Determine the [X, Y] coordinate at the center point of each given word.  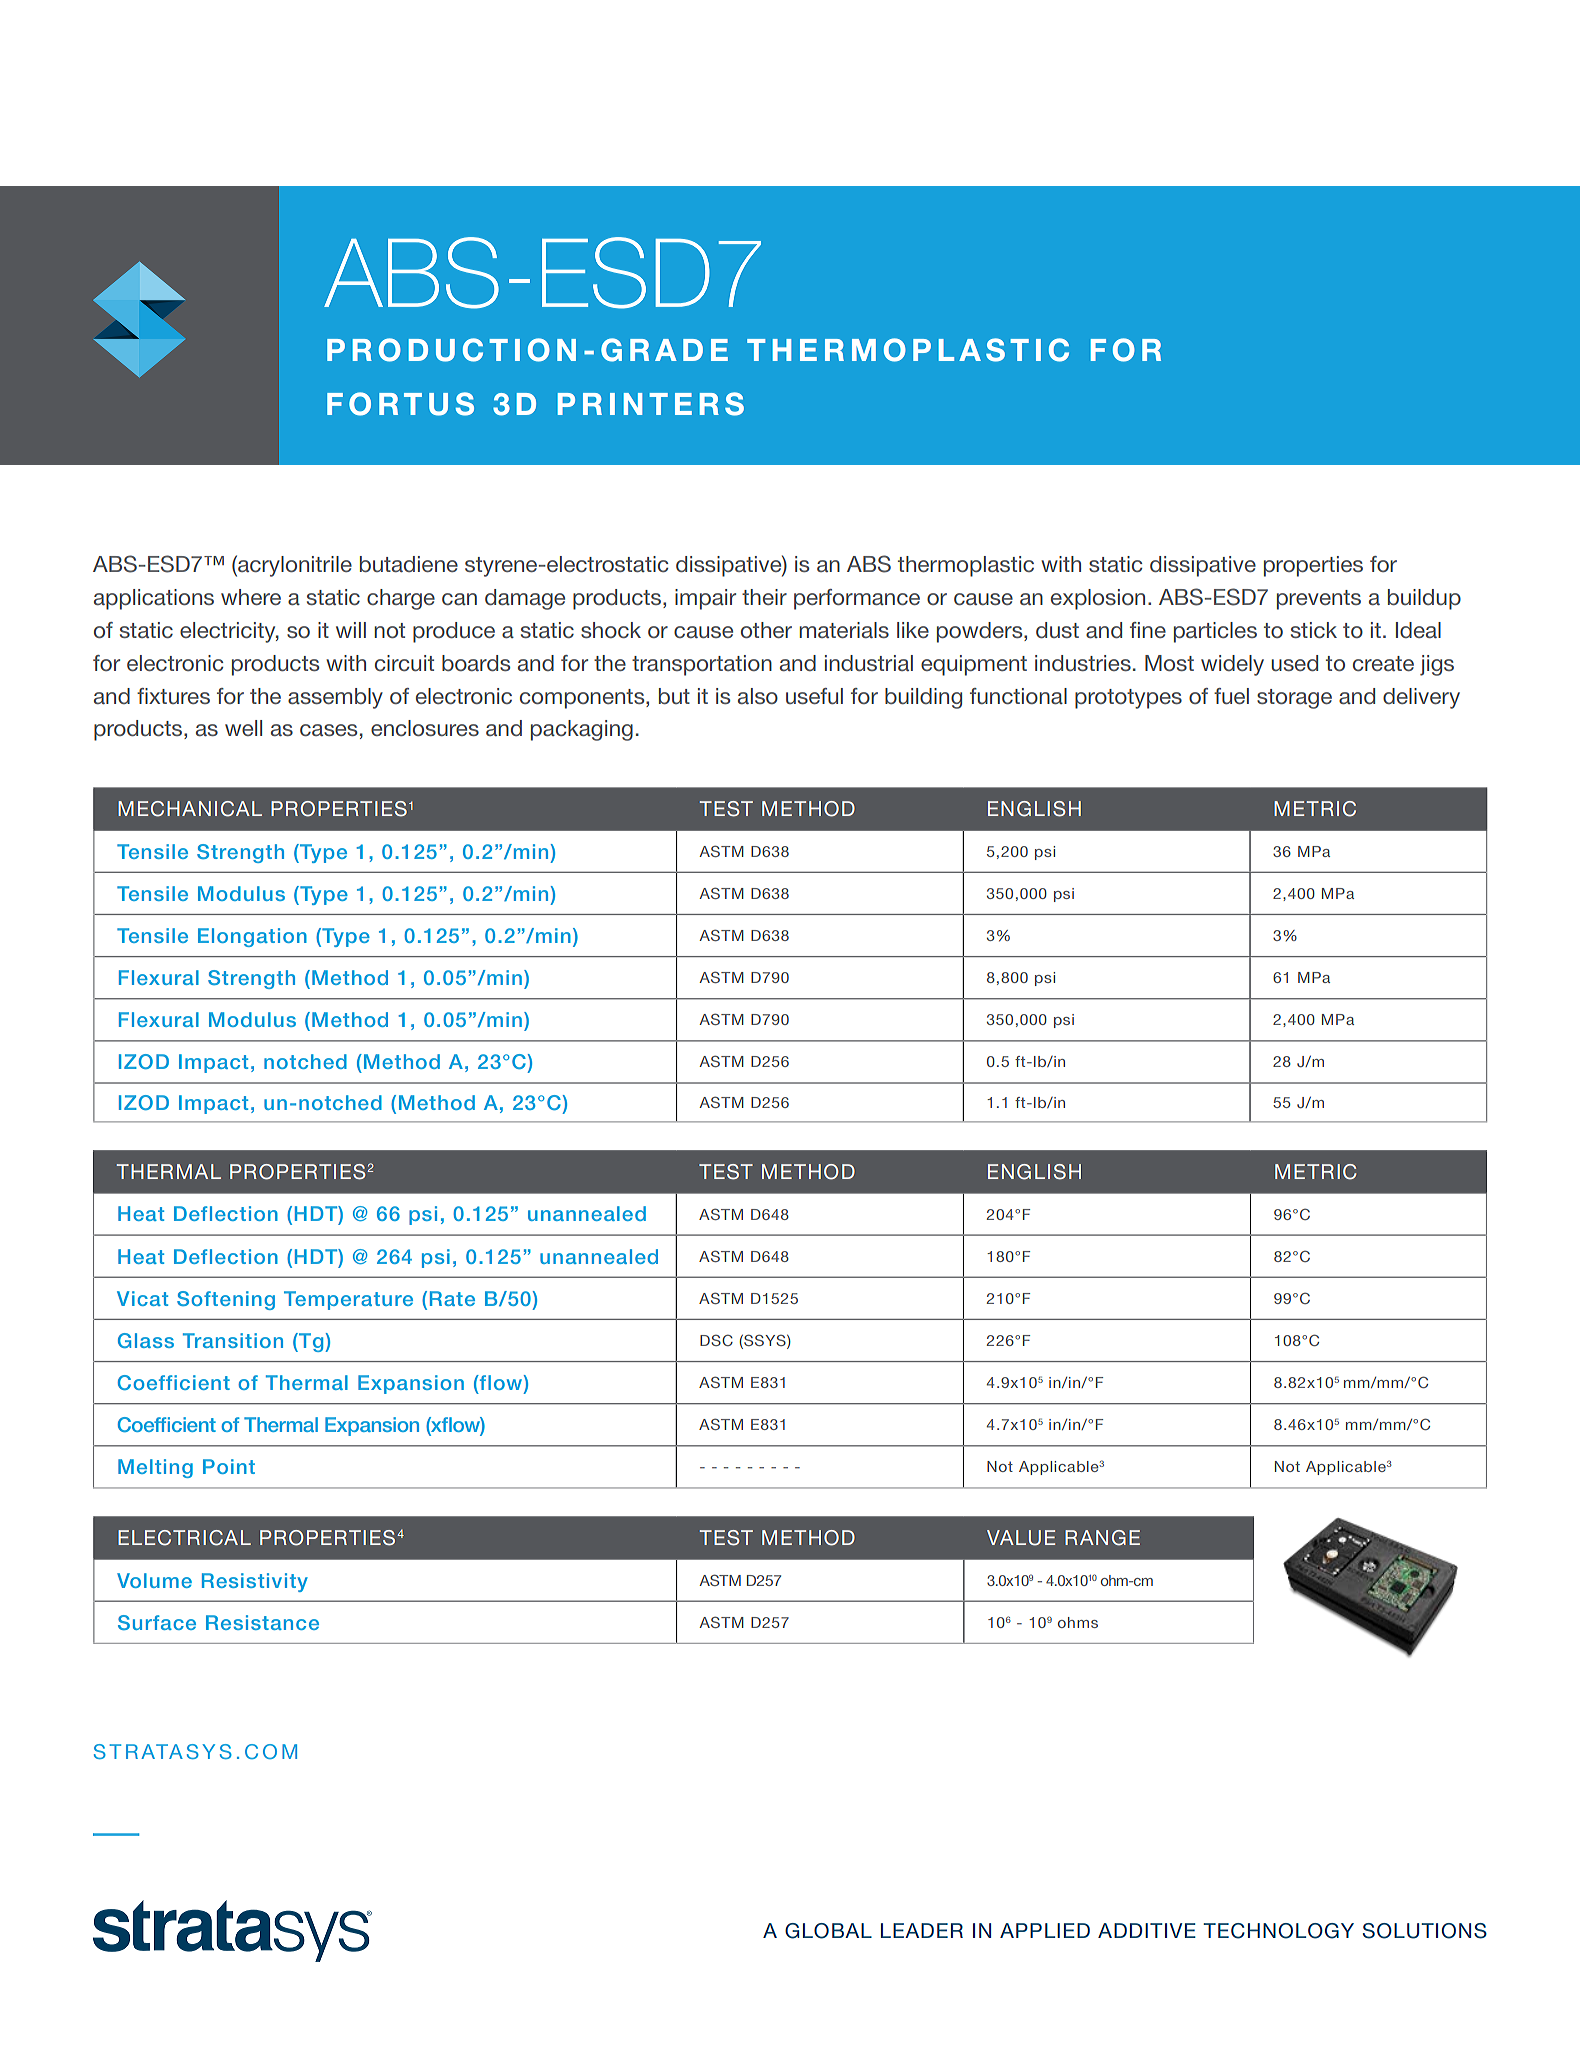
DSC [716, 1340]
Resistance [262, 1622]
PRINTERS [651, 404]
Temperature [348, 1300]
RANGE [1102, 1538]
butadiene [409, 564]
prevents [1319, 600]
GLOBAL [828, 1931]
